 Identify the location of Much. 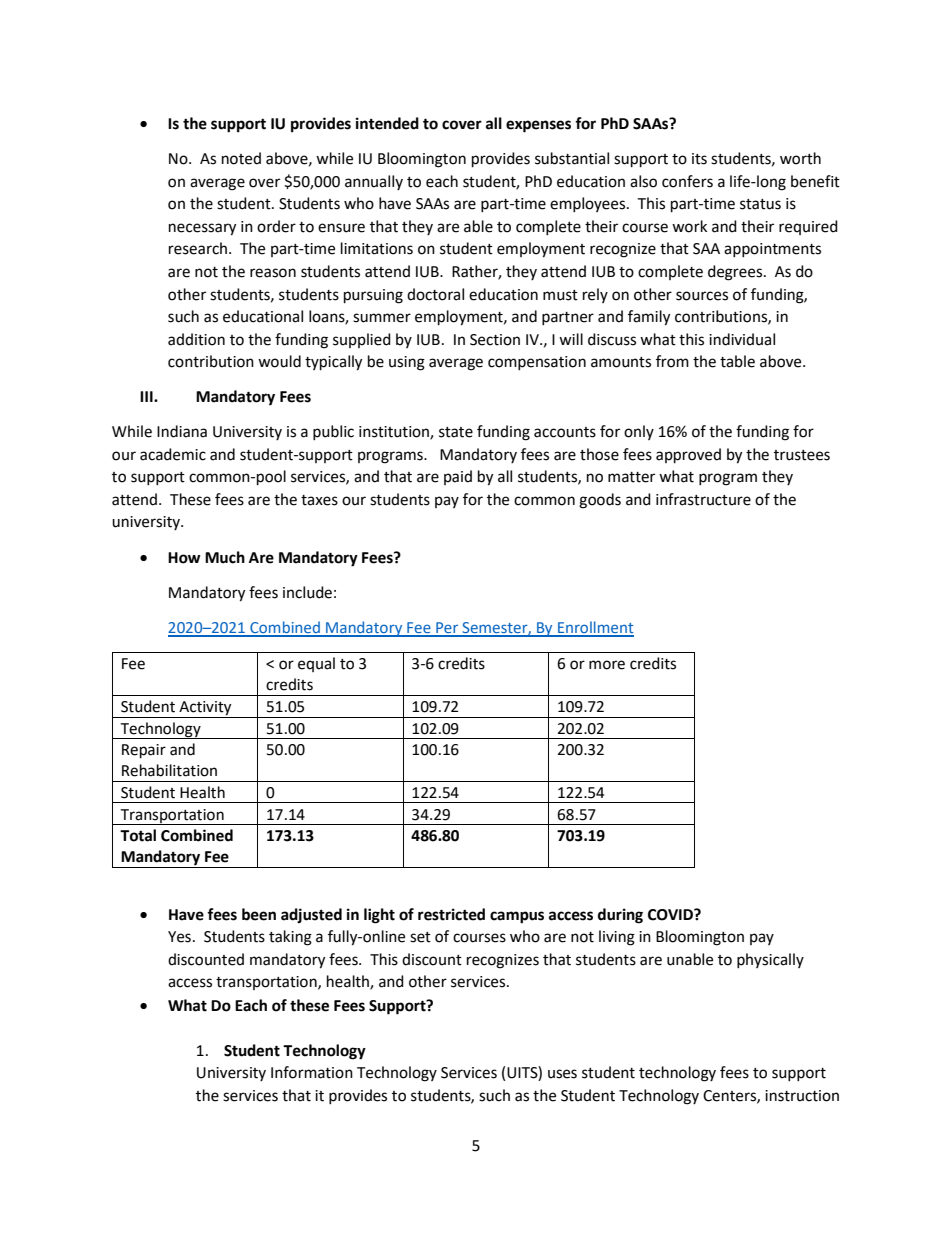
(225, 557).
